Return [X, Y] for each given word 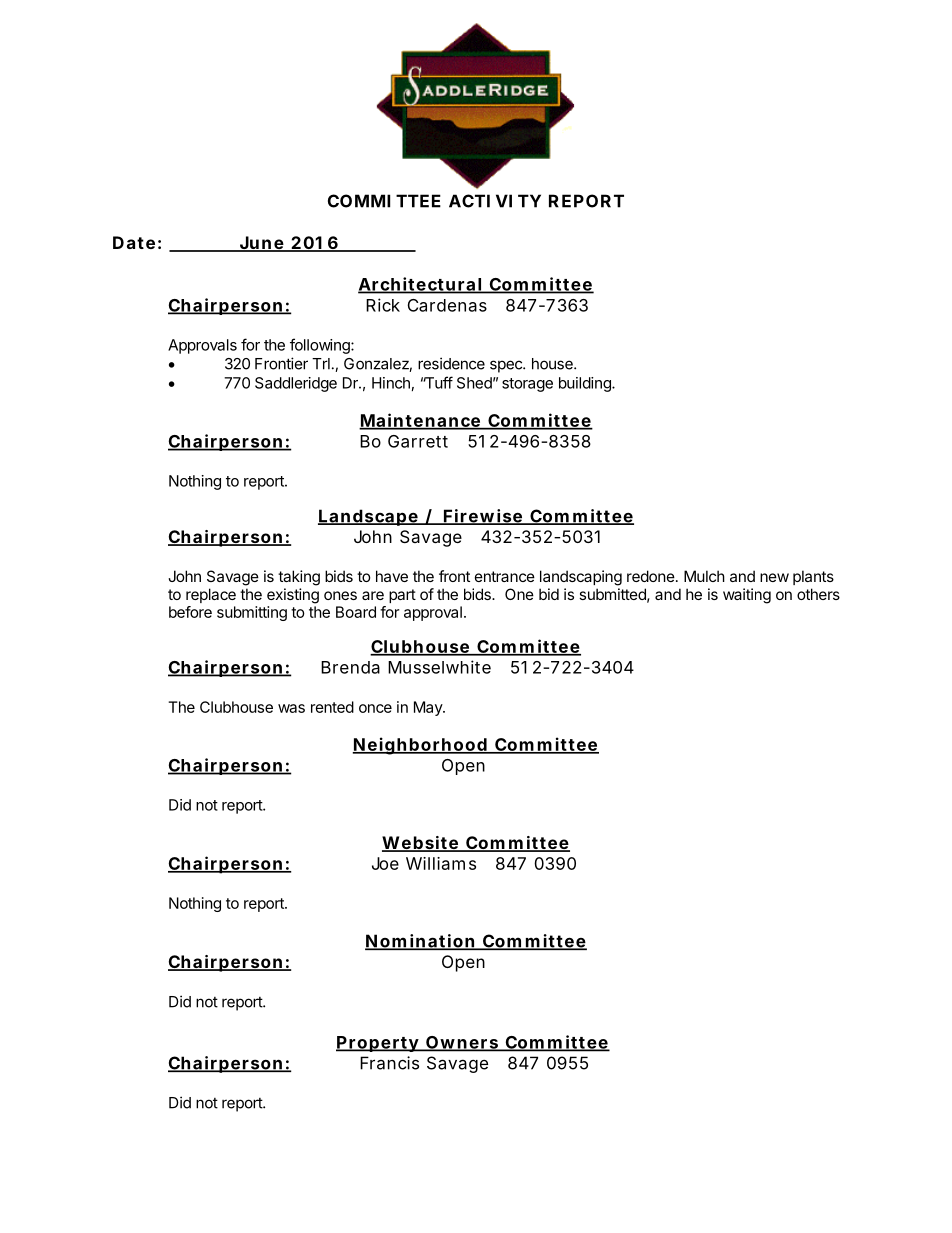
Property [378, 1044]
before [190, 612]
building [586, 384]
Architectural [420, 285]
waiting [747, 596]
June [261, 244]
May [429, 708]
